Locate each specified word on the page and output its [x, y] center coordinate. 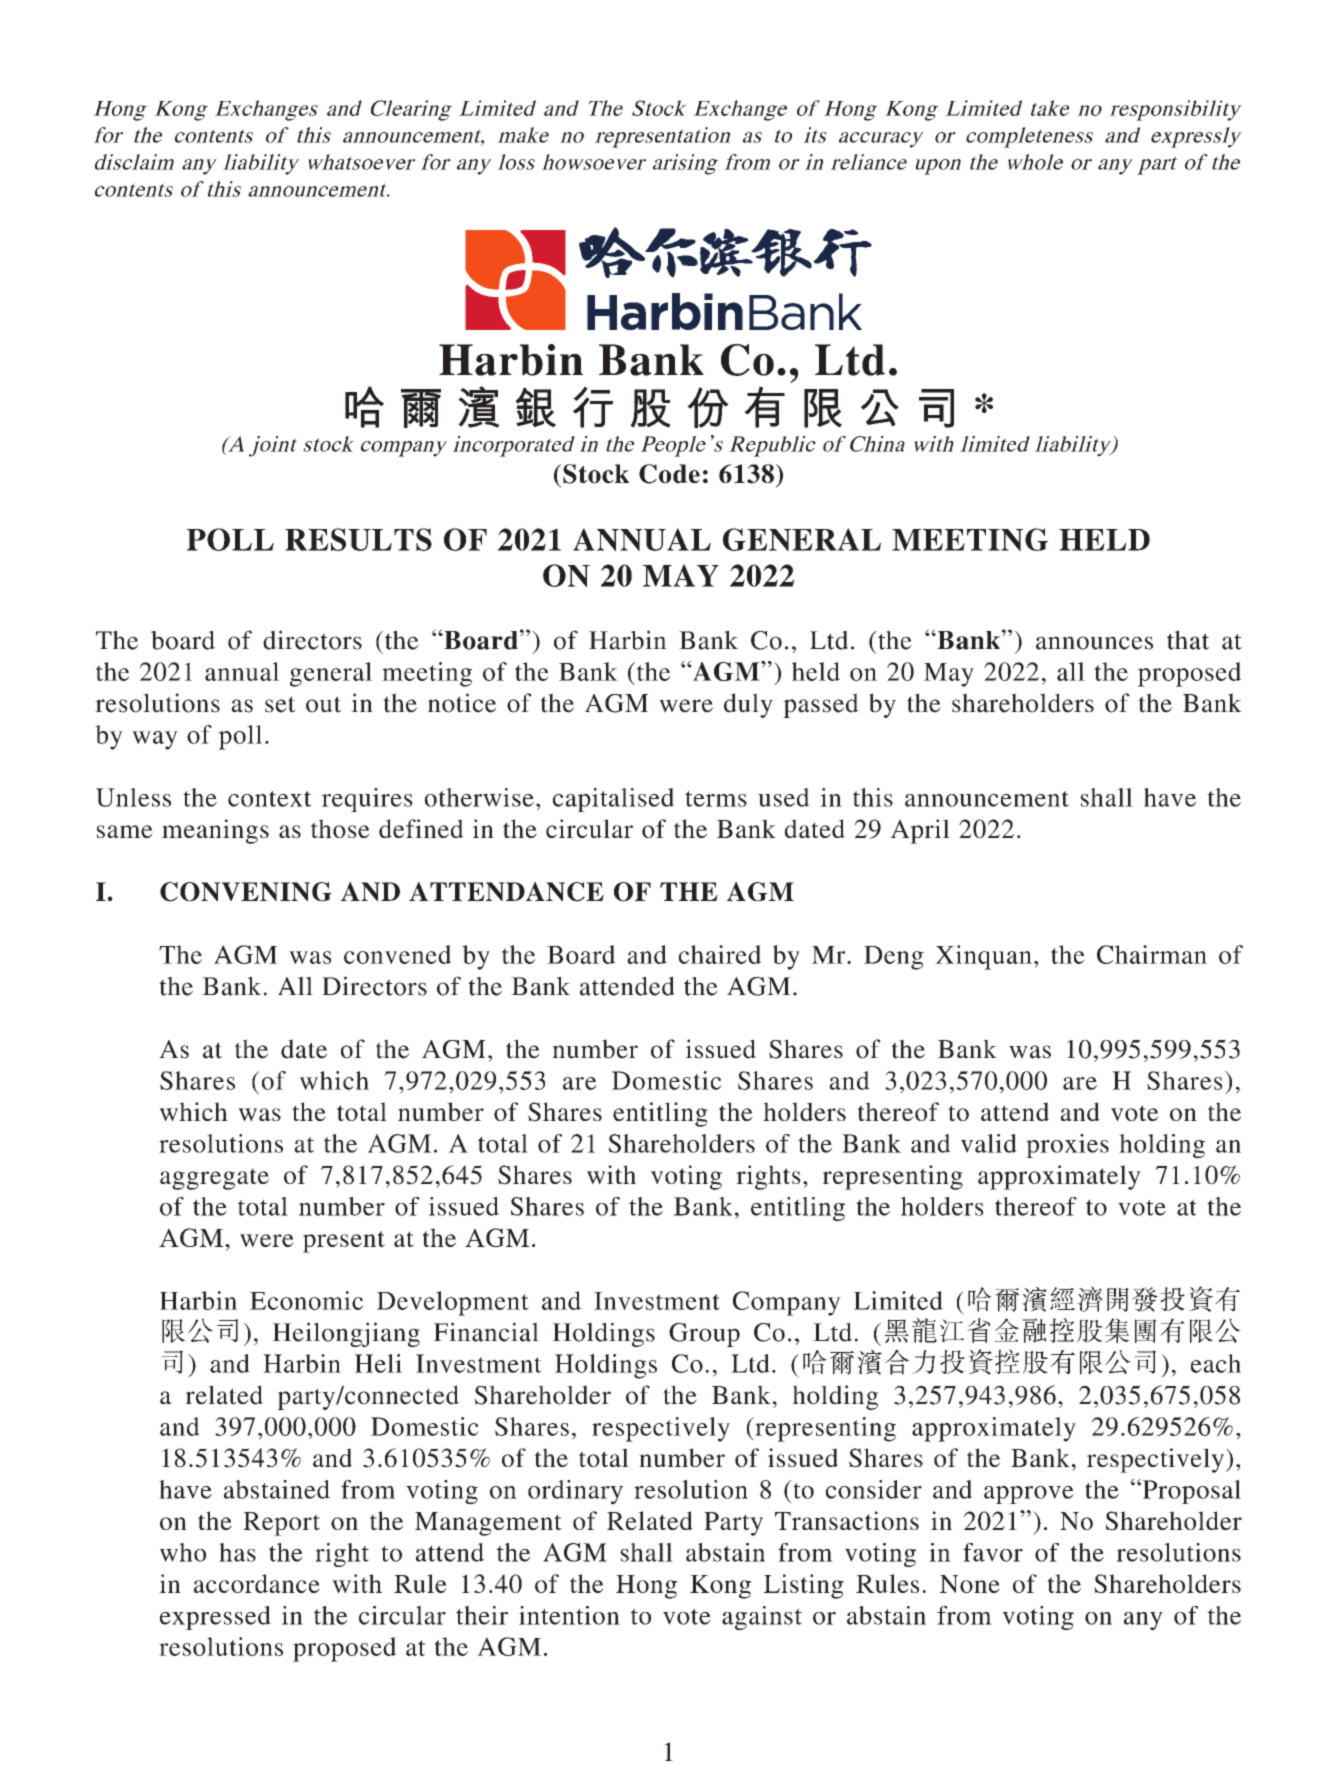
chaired [720, 954]
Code [669, 474]
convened [397, 954]
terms [716, 799]
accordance [257, 1583]
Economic [306, 1300]
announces [1094, 643]
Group [704, 1335]
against [762, 1618]
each [1216, 1363]
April [920, 831]
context [269, 799]
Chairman [1152, 954]
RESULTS [358, 539]
